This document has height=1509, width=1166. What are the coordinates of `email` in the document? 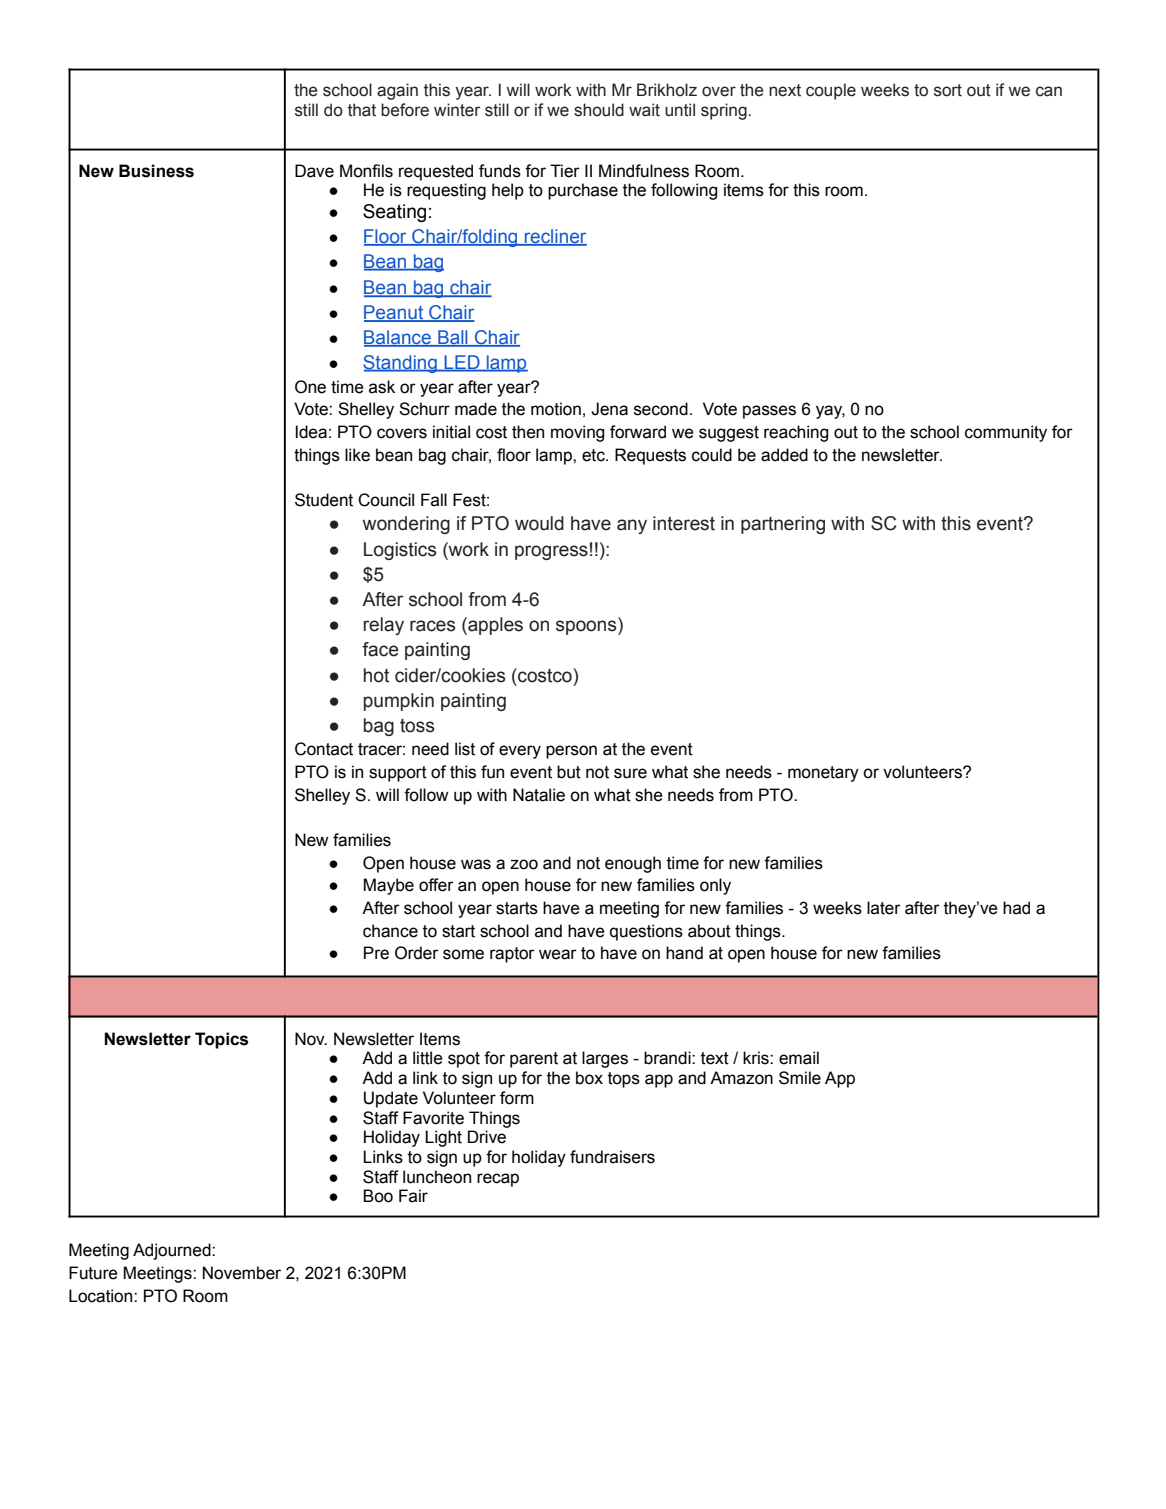 It's located at (799, 1058).
